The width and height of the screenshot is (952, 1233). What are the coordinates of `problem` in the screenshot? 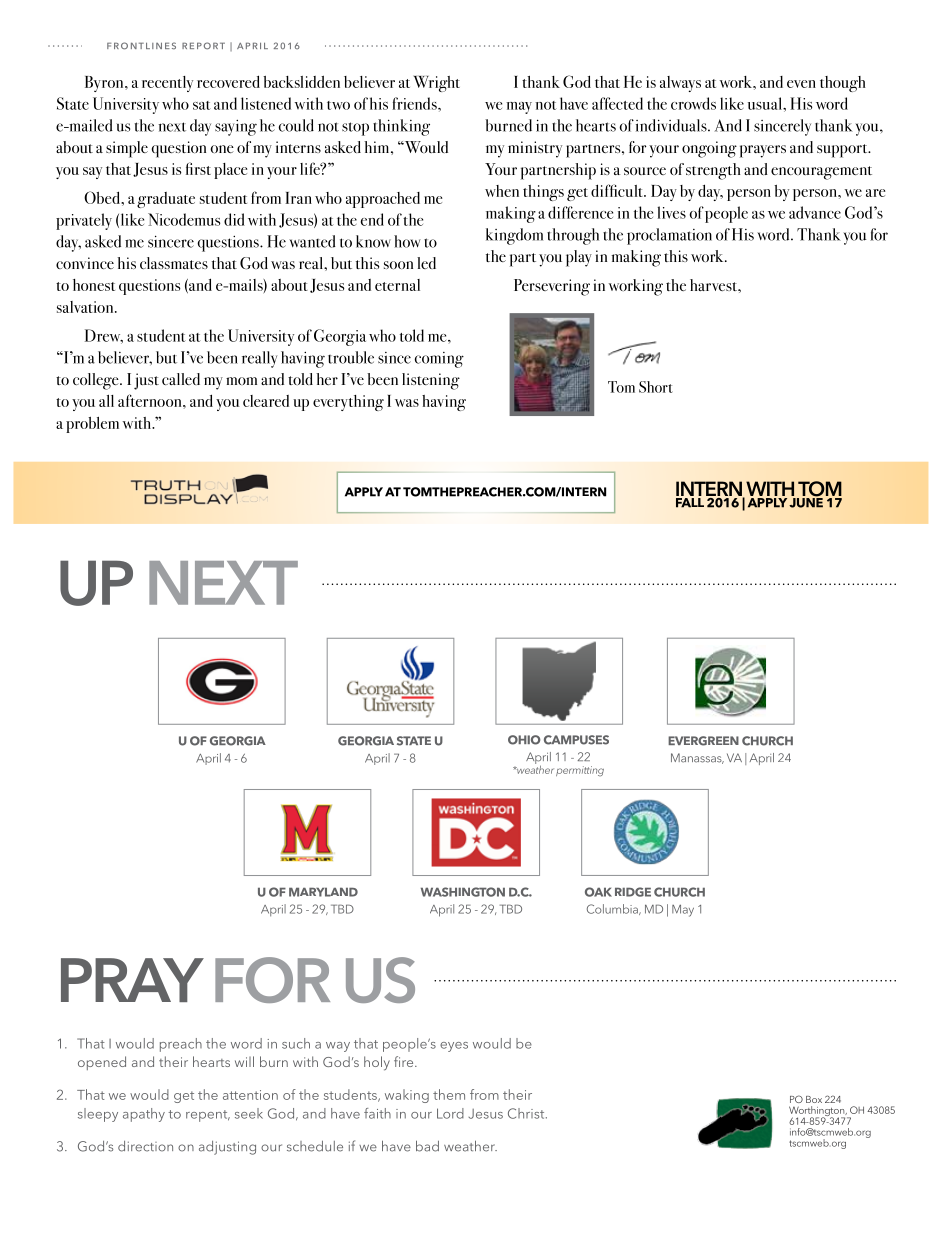 It's located at (92, 425).
